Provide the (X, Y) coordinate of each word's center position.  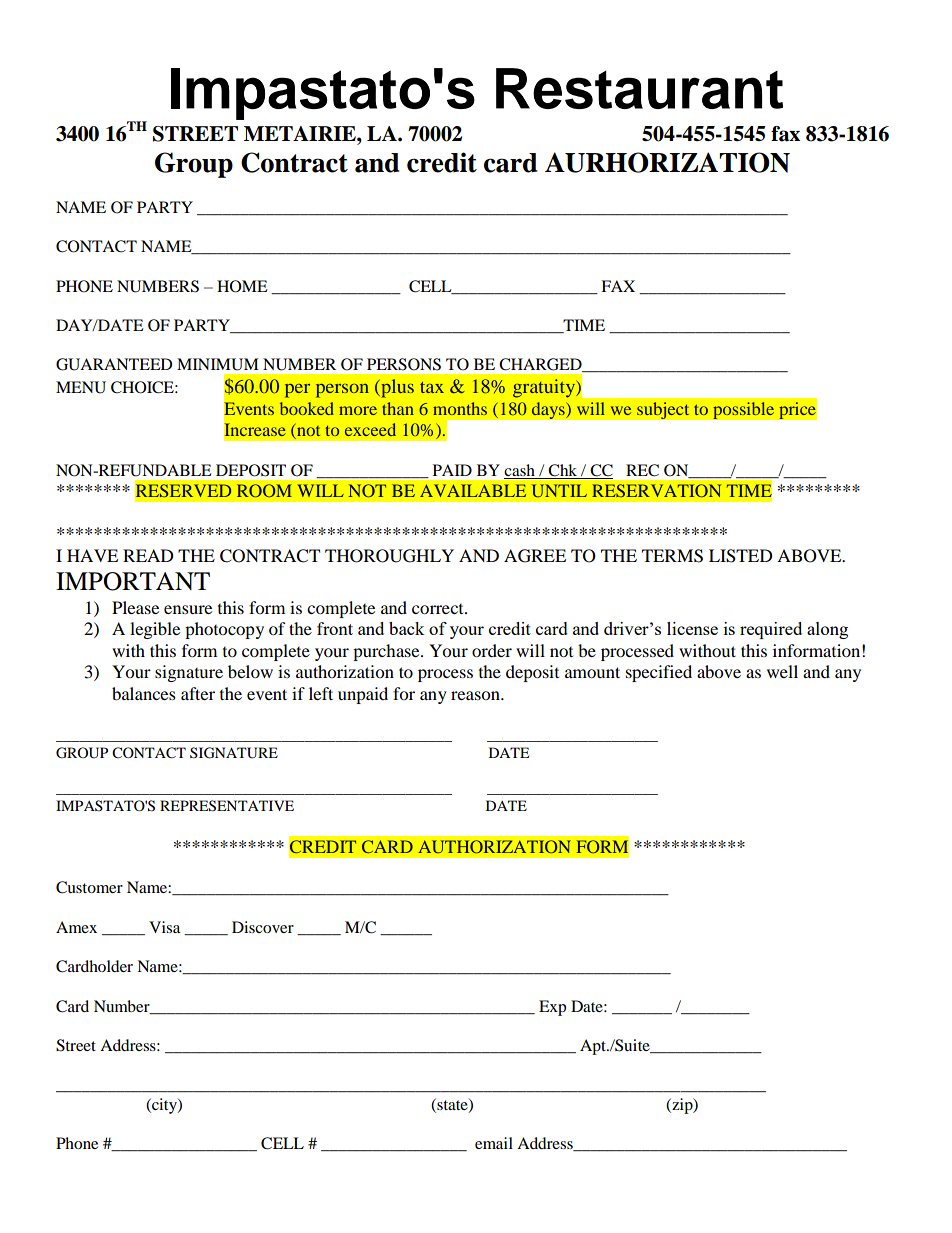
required (771, 630)
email (494, 1143)
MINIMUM (218, 364)
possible (744, 411)
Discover (263, 927)
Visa (164, 927)
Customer (89, 887)
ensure (188, 609)
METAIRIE (301, 133)
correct (439, 609)
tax (432, 387)
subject (663, 411)
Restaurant (639, 88)
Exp (552, 1008)
